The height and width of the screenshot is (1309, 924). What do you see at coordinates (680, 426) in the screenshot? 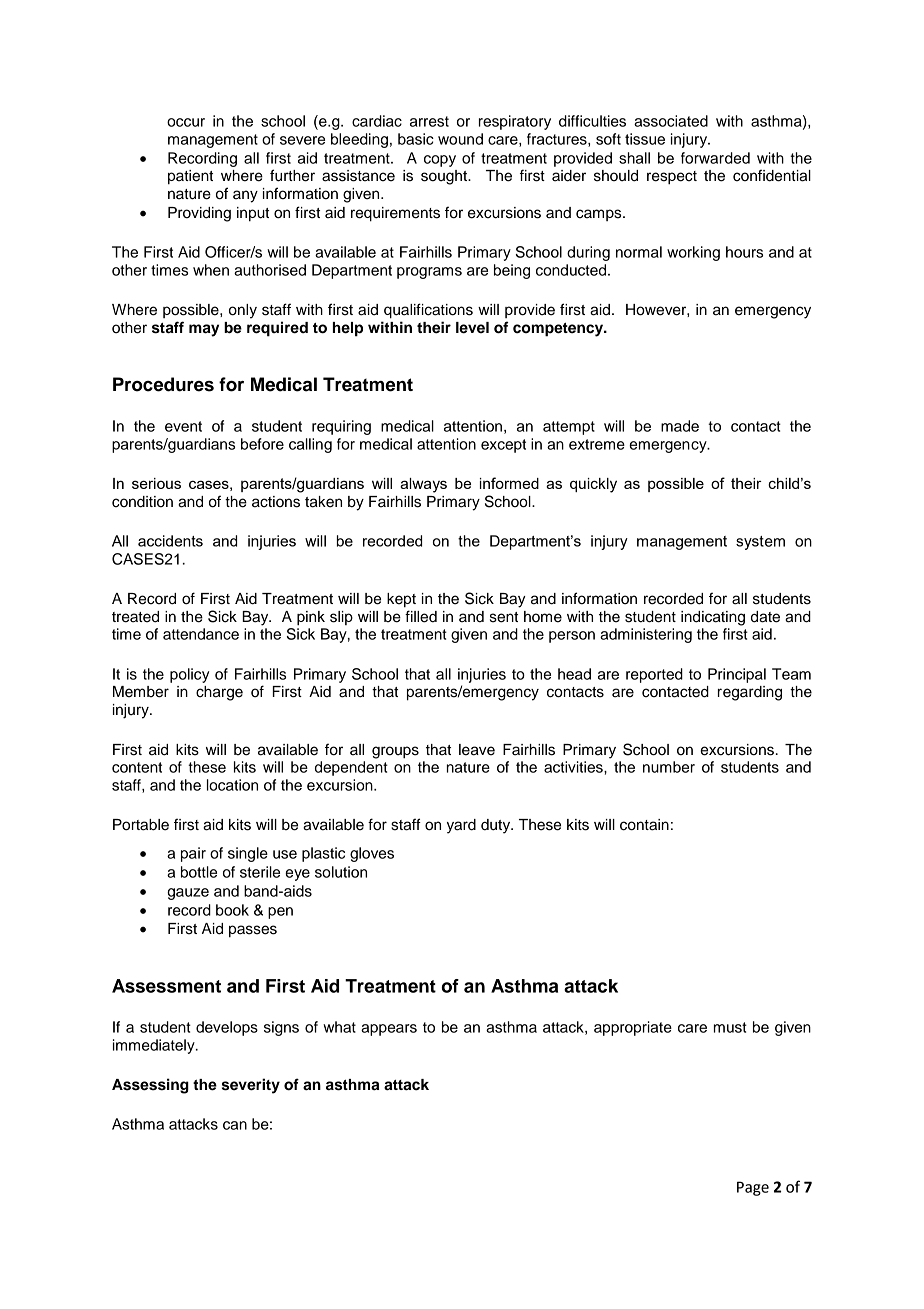
I see `made` at bounding box center [680, 426].
